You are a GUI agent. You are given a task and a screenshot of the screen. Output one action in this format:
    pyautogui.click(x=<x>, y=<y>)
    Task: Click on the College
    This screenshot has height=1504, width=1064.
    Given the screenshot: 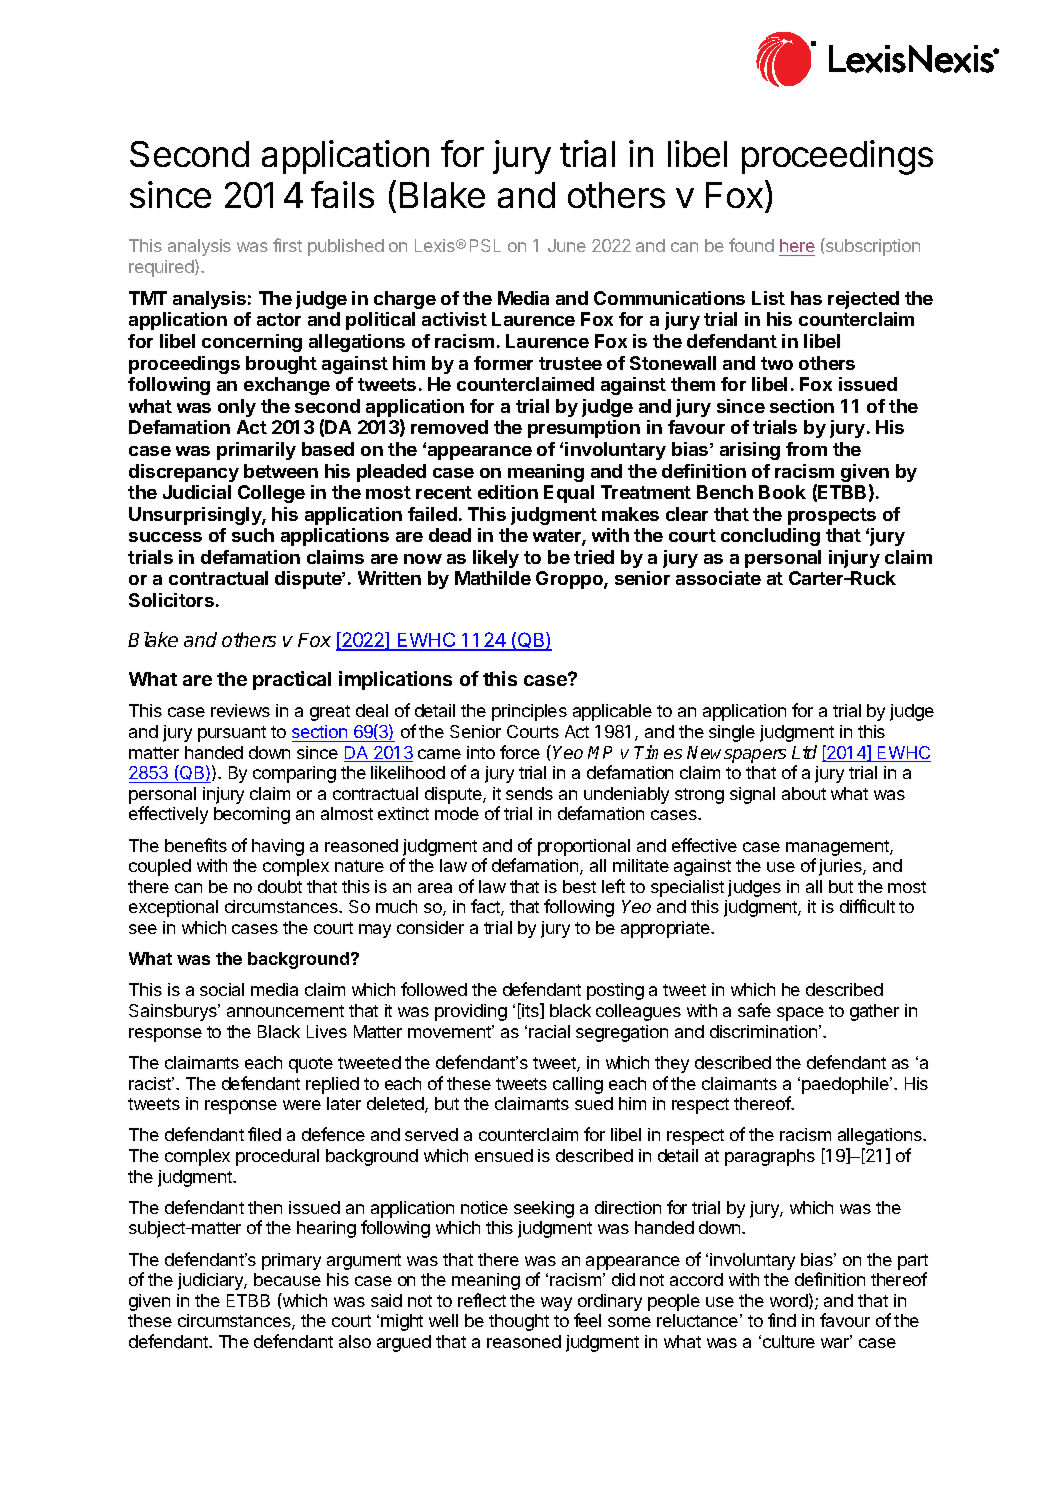 What is the action you would take?
    pyautogui.click(x=271, y=494)
